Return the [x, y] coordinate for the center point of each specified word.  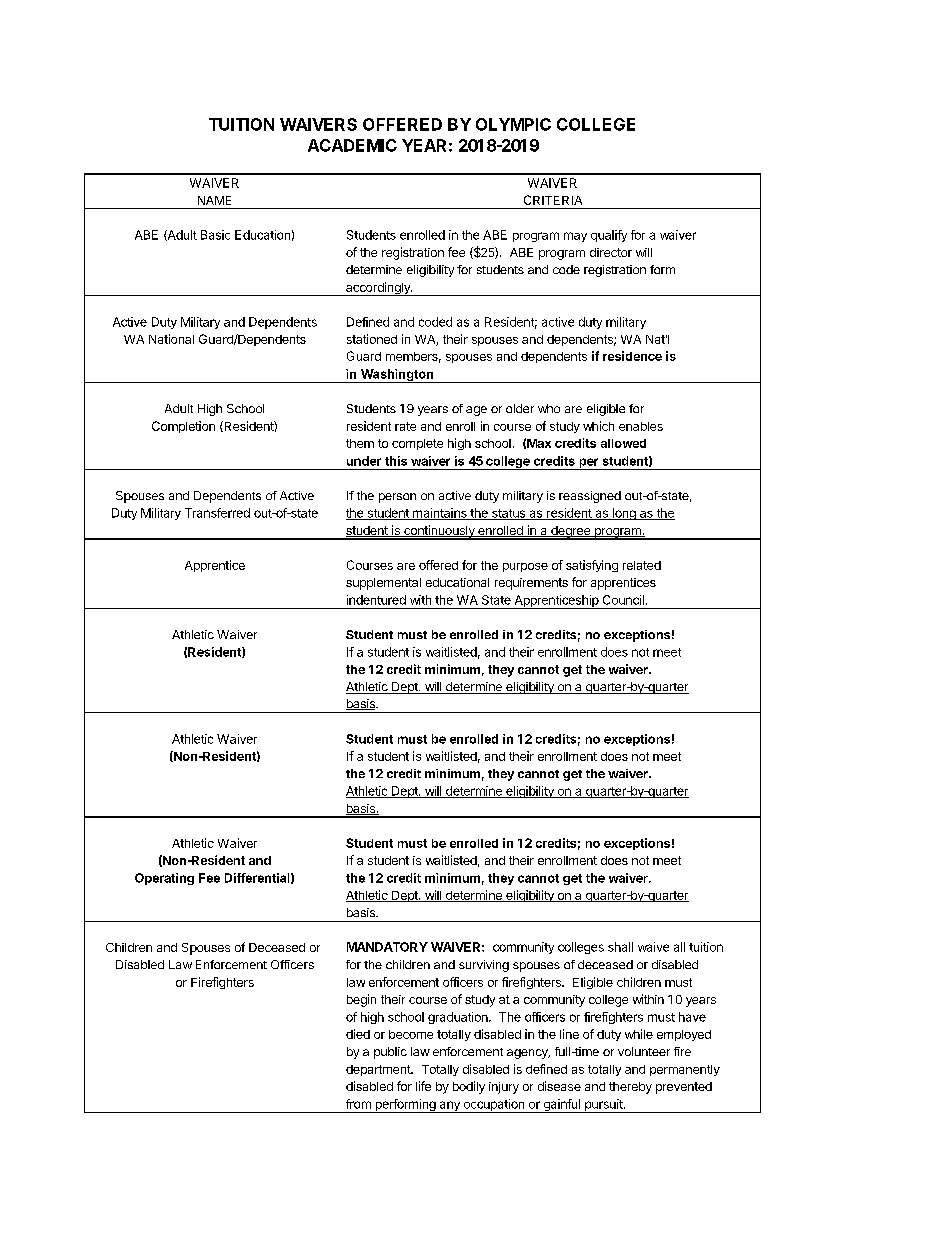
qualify [609, 236]
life [423, 1086]
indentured [376, 600]
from [358, 1104]
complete [417, 444]
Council [623, 600]
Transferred [217, 513]
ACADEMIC [352, 145]
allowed [623, 443]
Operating [164, 879]
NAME [214, 200]
